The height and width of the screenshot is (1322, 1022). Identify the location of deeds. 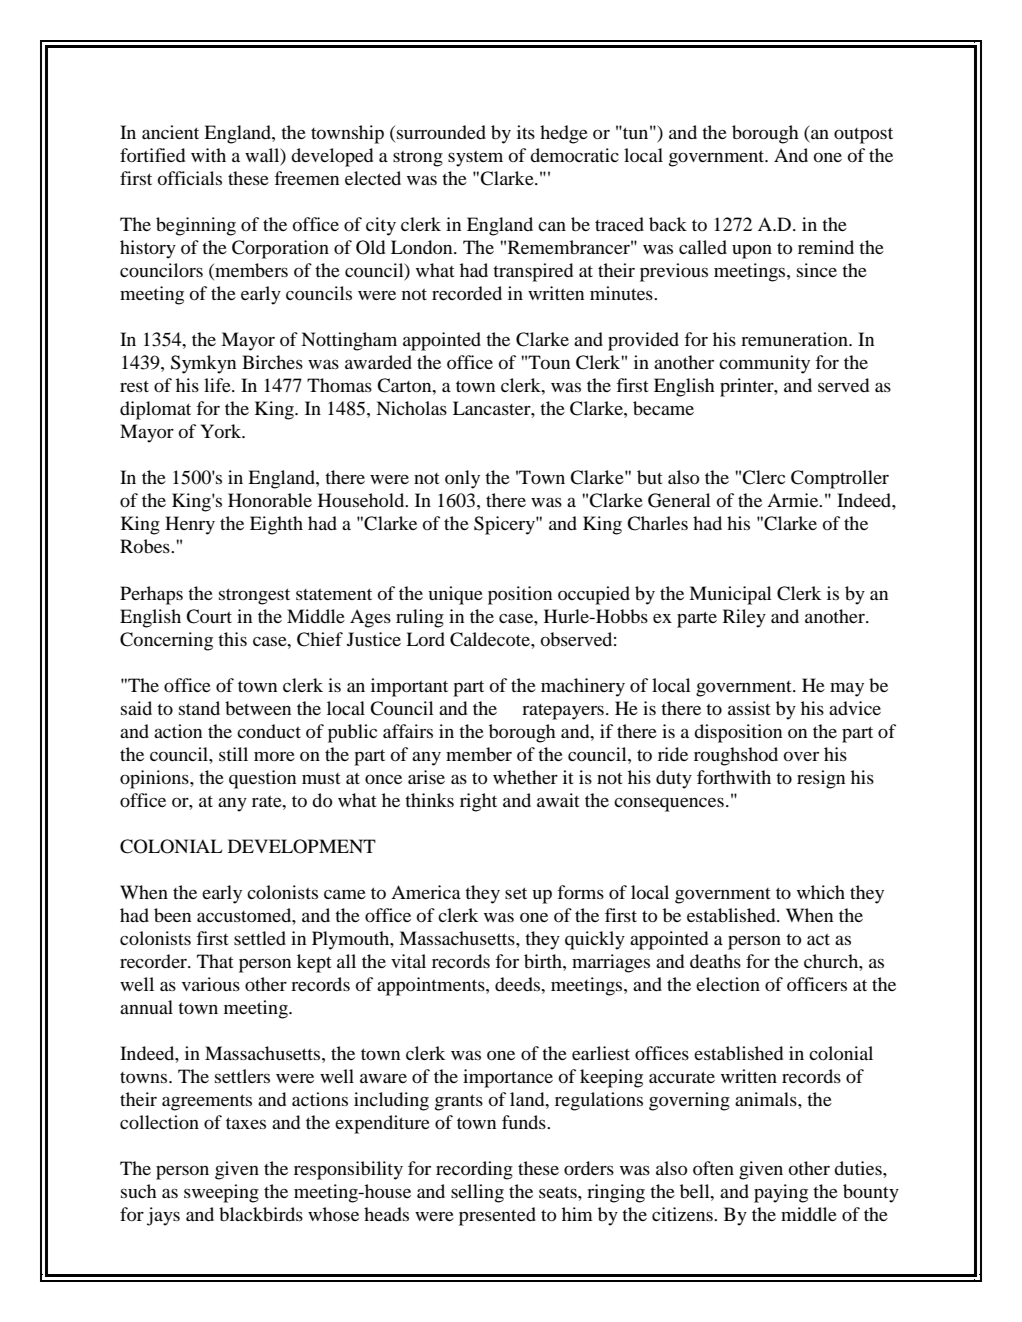
(518, 984).
